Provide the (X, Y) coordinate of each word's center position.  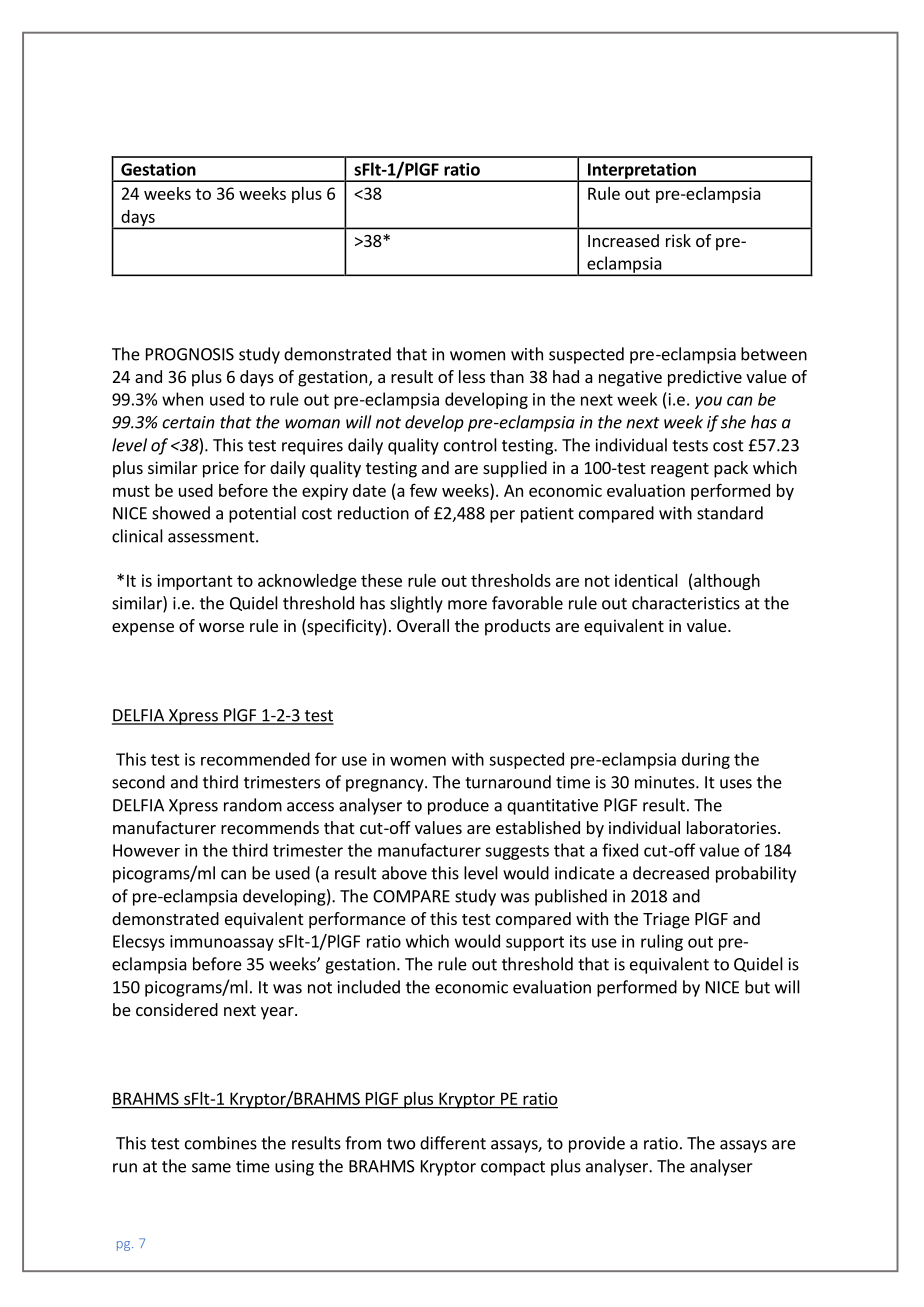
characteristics (686, 603)
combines (221, 1143)
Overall (423, 625)
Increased (623, 240)
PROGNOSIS (190, 354)
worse (221, 627)
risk (678, 240)
